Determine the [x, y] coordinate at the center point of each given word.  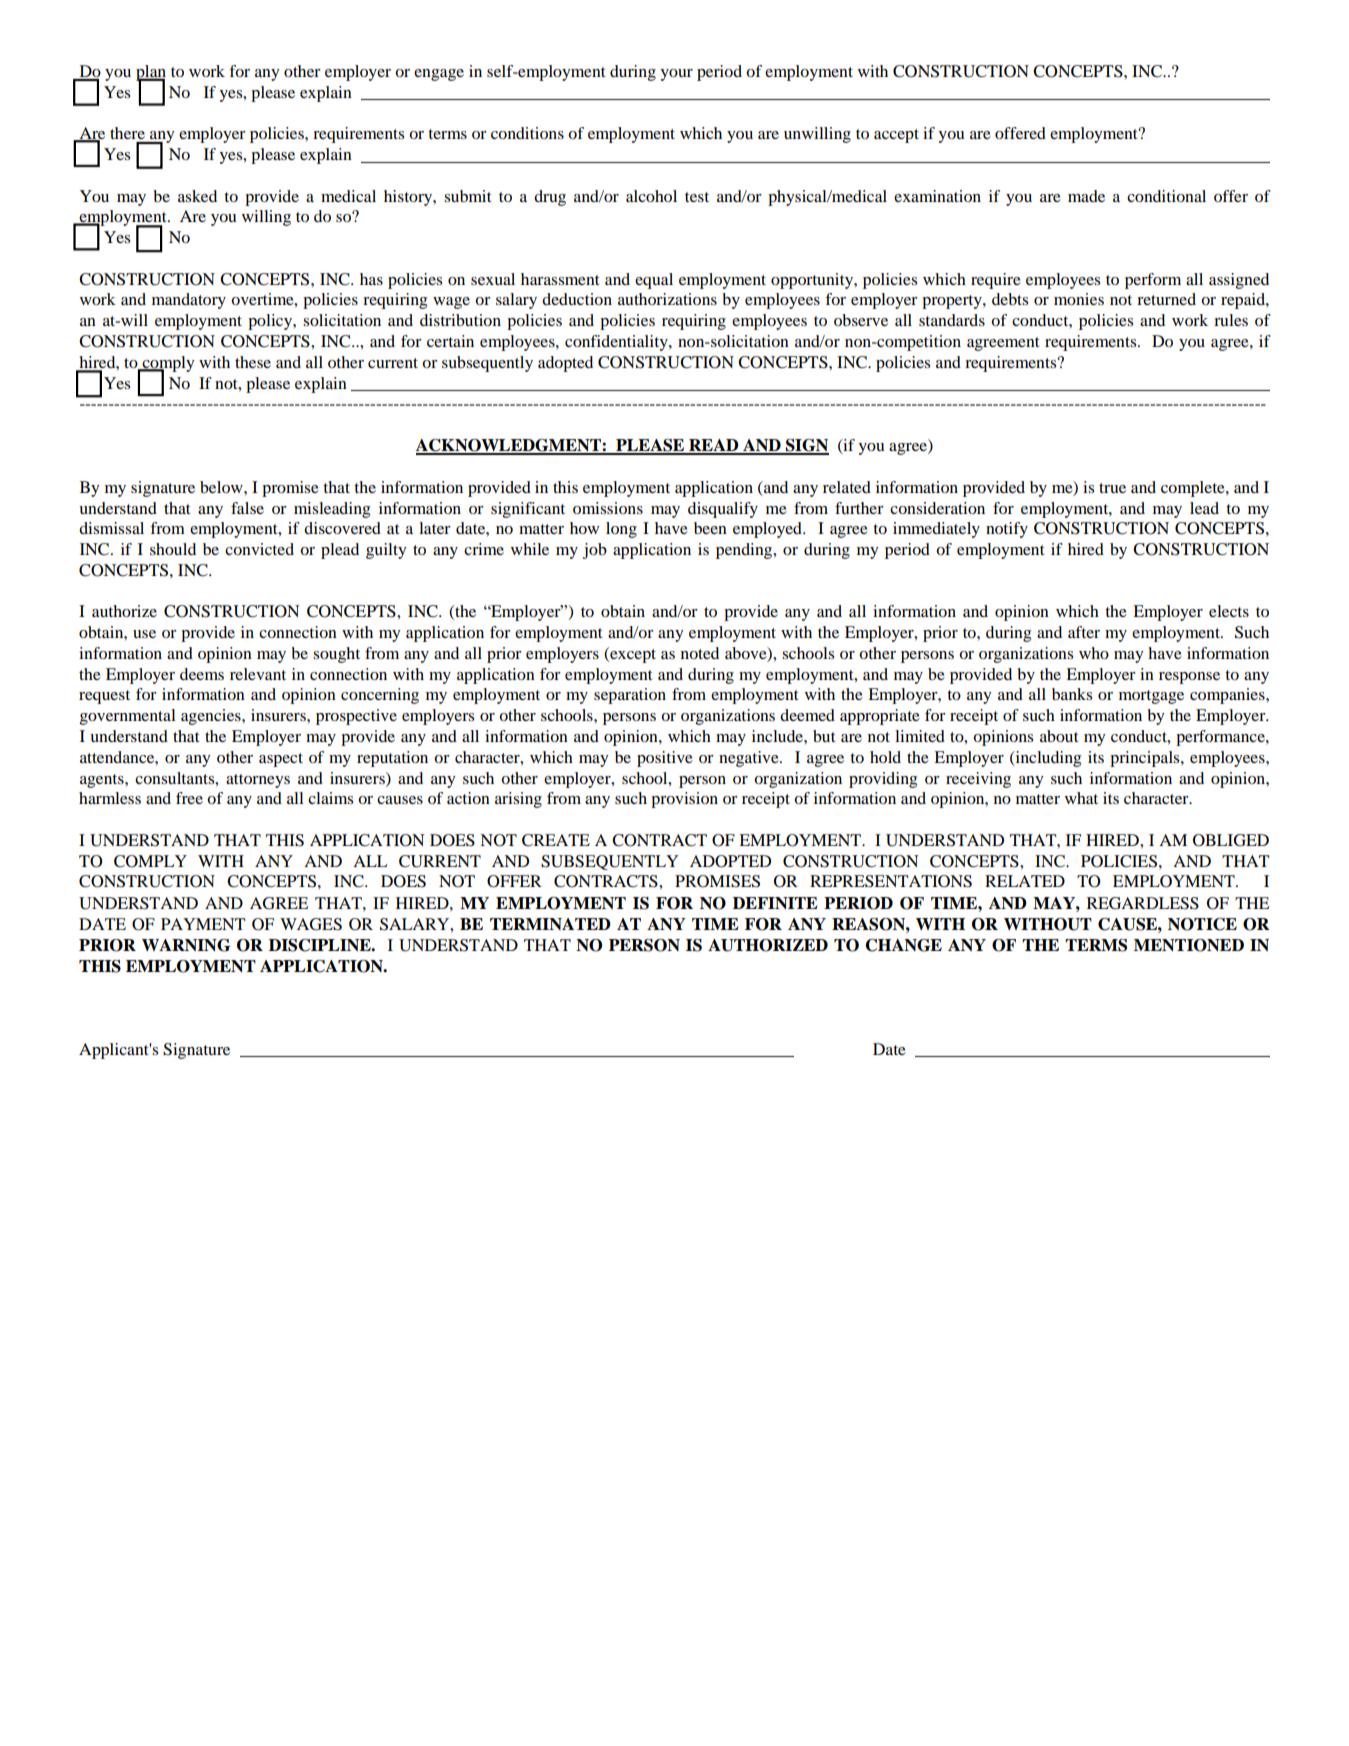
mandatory [189, 301]
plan [151, 74]
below [222, 487]
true [1112, 488]
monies [1079, 299]
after [1084, 632]
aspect [281, 760]
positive [665, 759]
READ [714, 446]
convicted [259, 549]
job [595, 551]
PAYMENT [203, 924]
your [676, 75]
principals [1146, 759]
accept [896, 136]
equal [654, 281]
